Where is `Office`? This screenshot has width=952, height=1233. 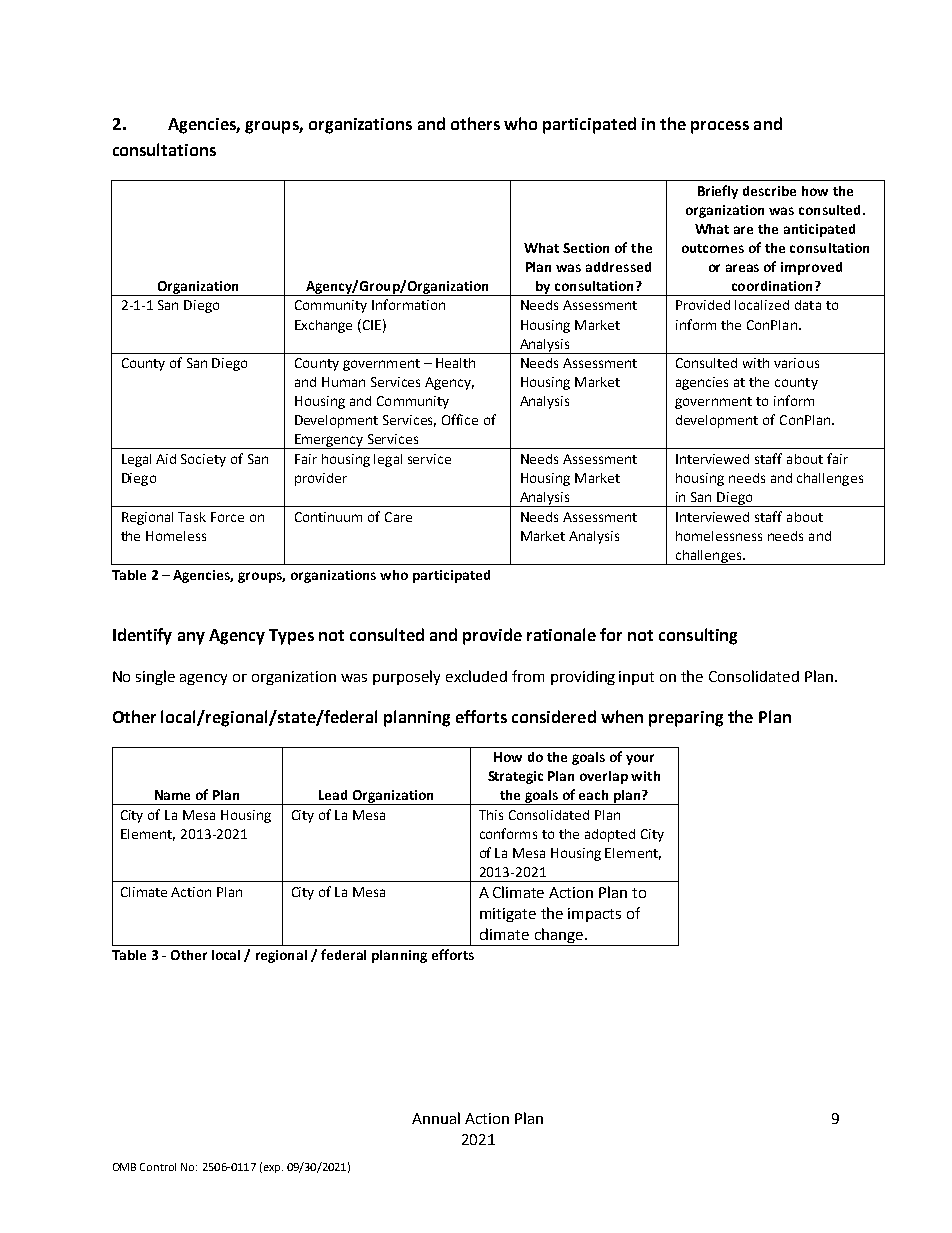
Office is located at coordinates (460, 419).
